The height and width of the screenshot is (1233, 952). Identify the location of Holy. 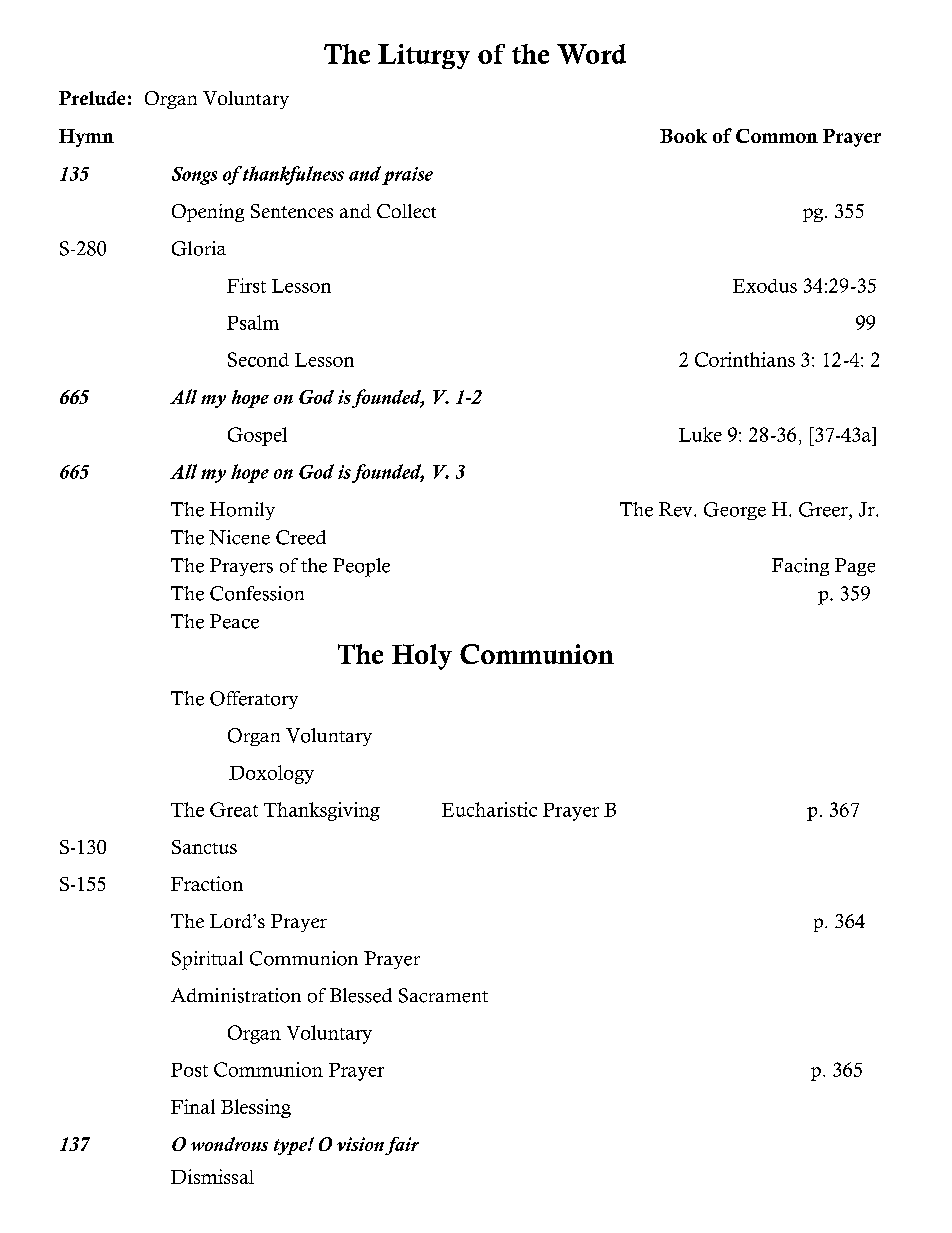
(422, 657).
